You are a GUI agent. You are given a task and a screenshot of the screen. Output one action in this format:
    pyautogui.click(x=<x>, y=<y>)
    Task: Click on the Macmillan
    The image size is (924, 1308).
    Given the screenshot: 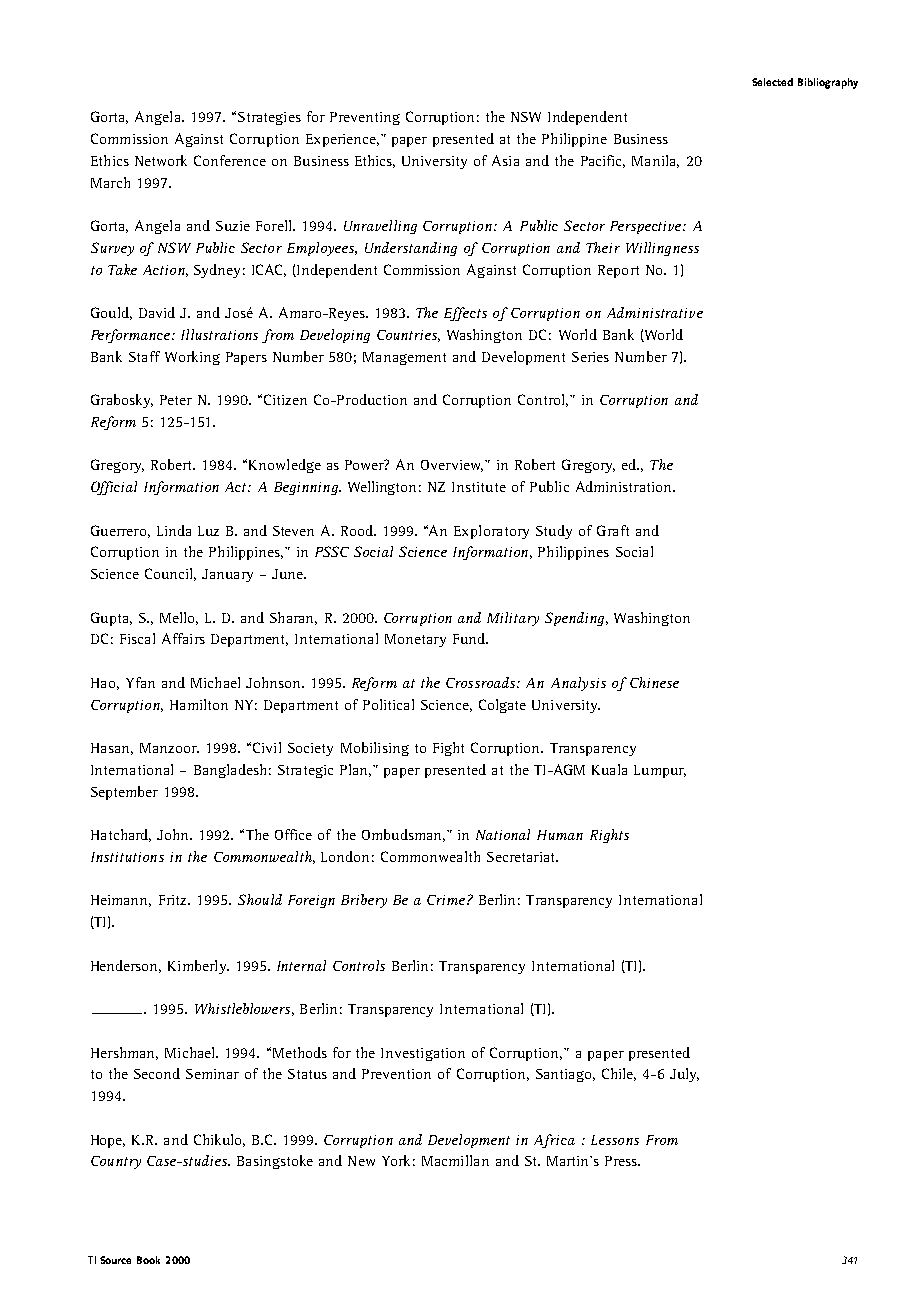 What is the action you would take?
    pyautogui.click(x=455, y=1160)
